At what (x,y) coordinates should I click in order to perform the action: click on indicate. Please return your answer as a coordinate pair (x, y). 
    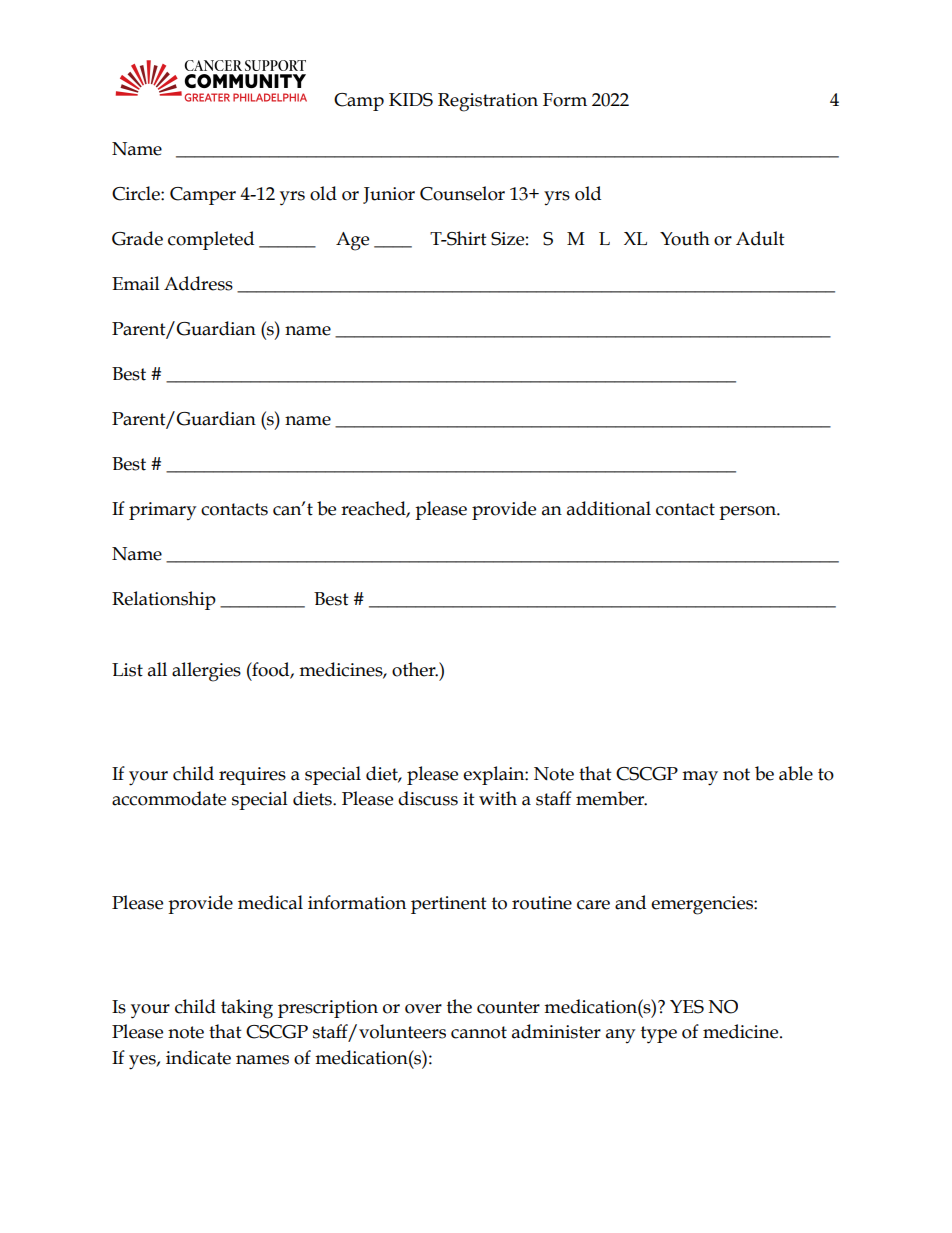
    Looking at the image, I should click on (198, 1057).
